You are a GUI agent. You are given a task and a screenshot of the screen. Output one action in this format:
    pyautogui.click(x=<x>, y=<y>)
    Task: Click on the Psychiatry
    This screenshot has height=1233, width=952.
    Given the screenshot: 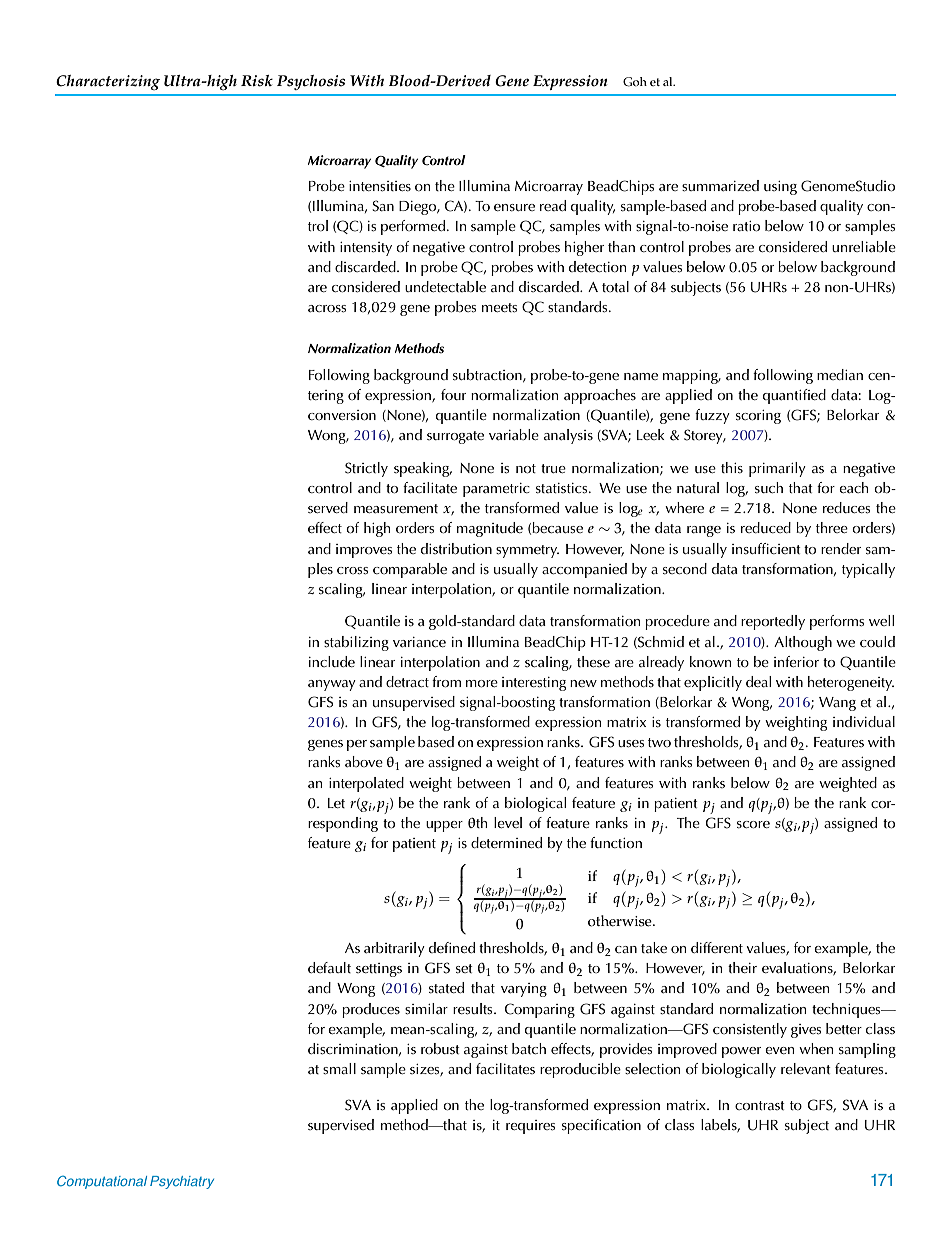 What is the action you would take?
    pyautogui.click(x=182, y=1182)
